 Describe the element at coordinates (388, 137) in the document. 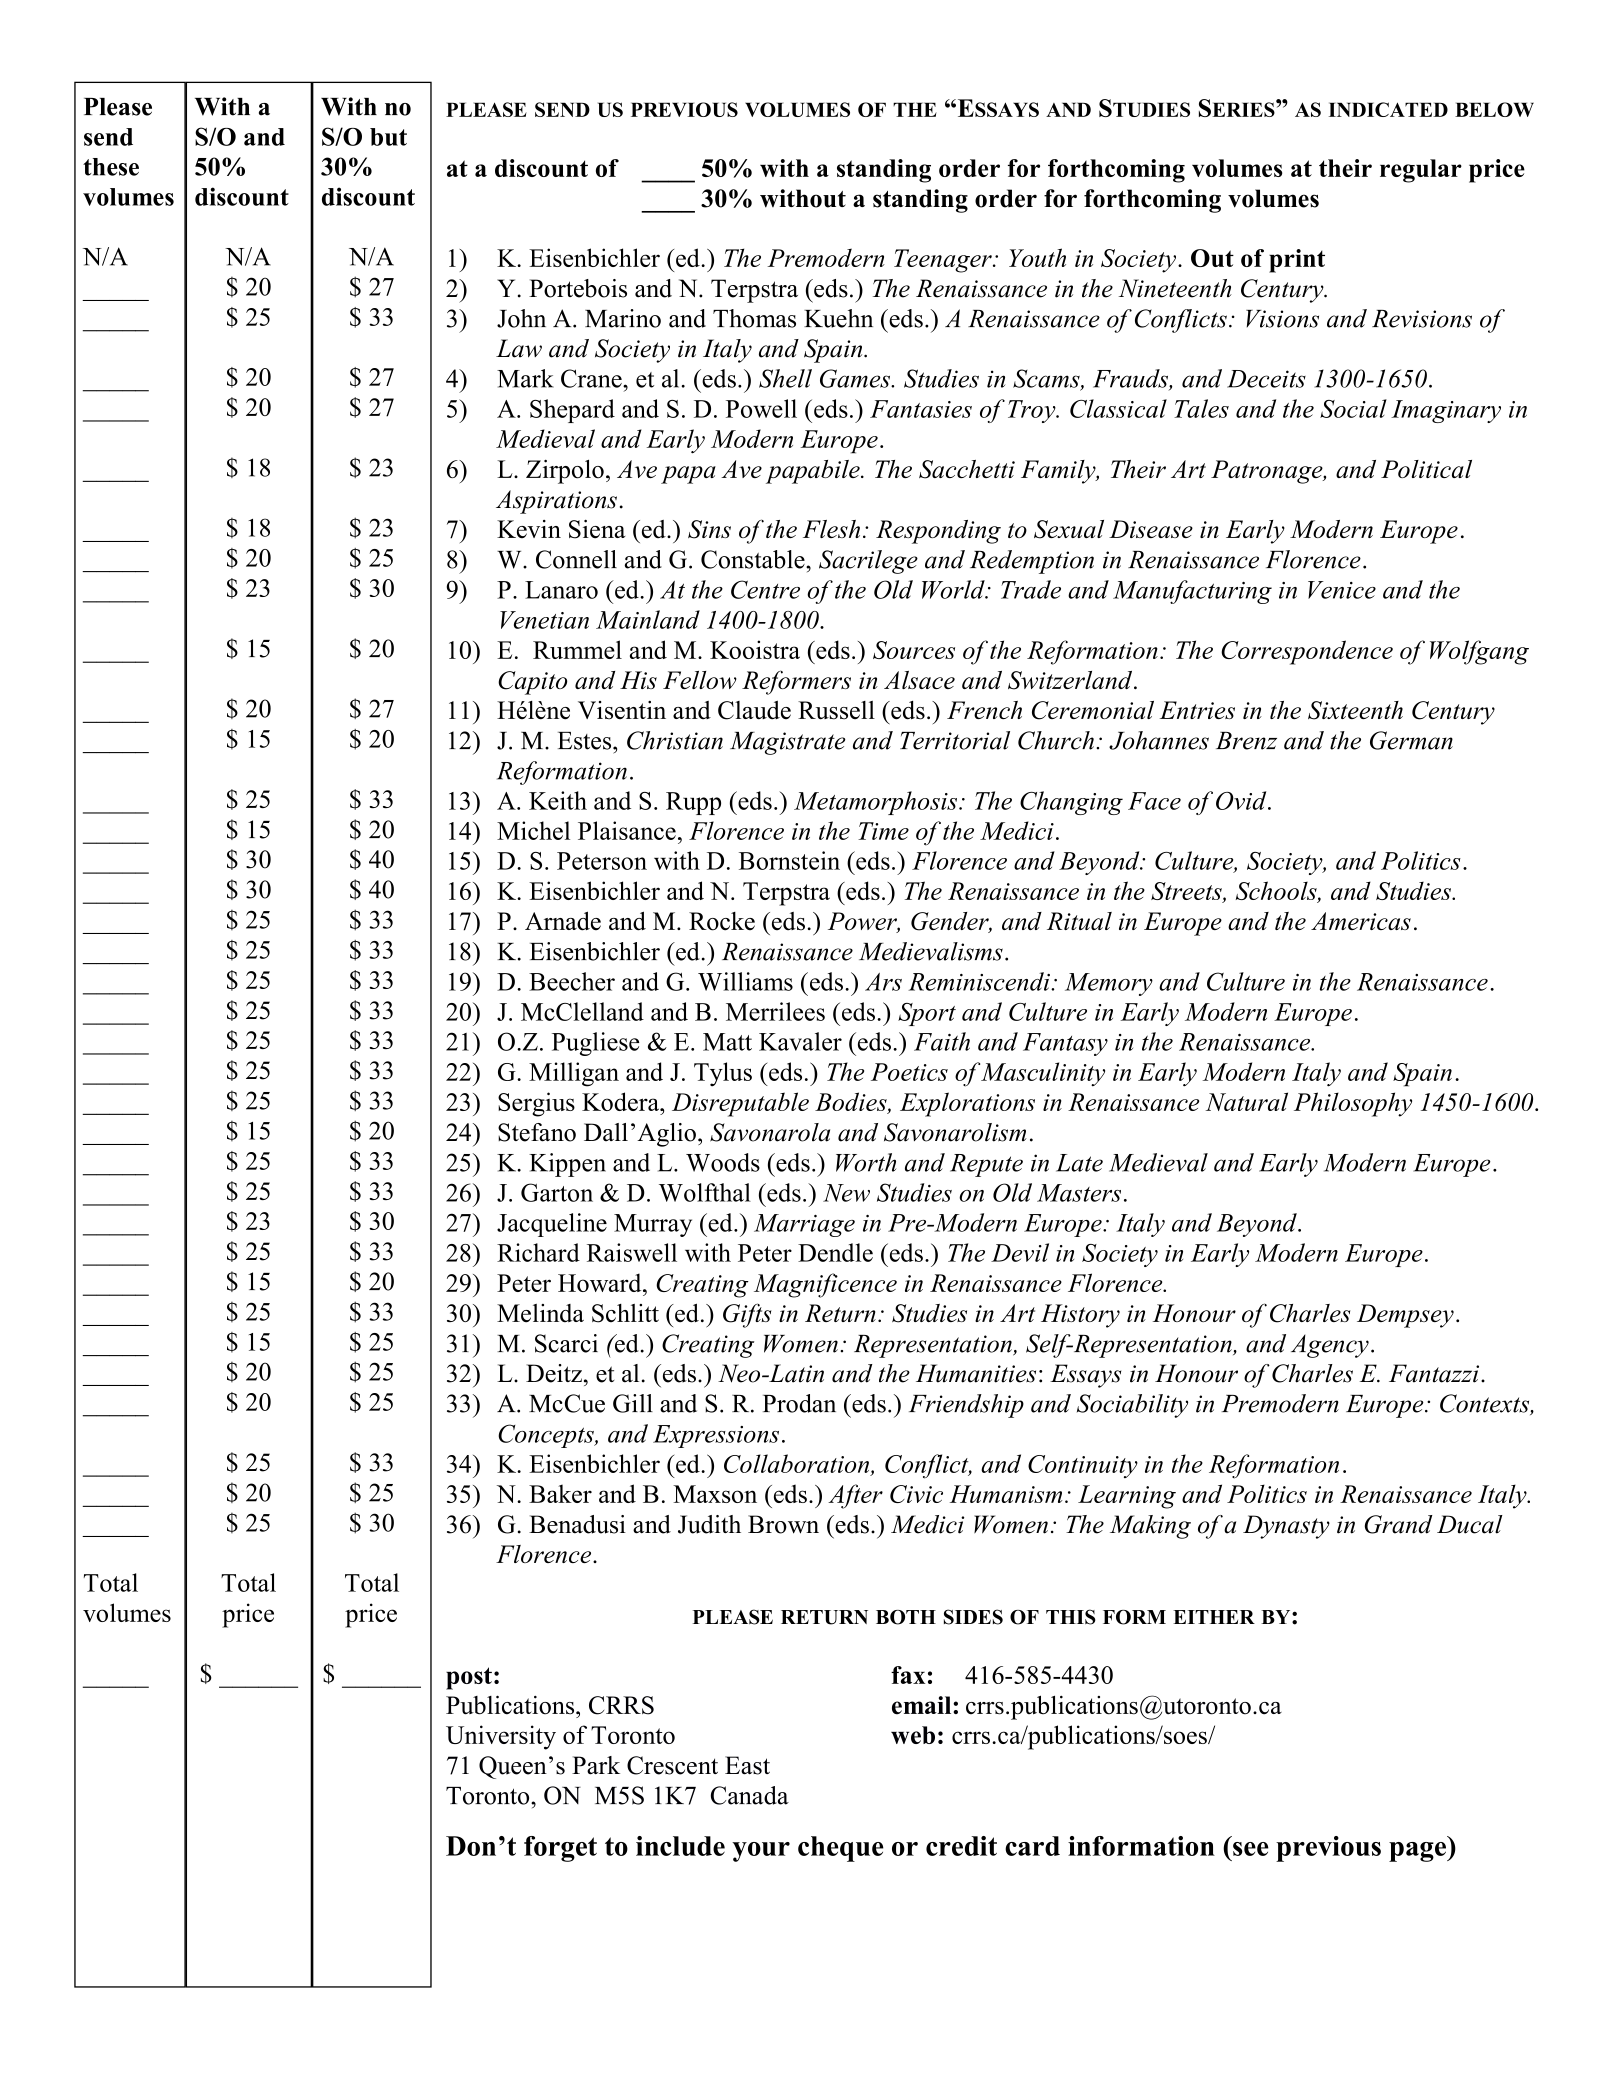

I see `but` at that location.
